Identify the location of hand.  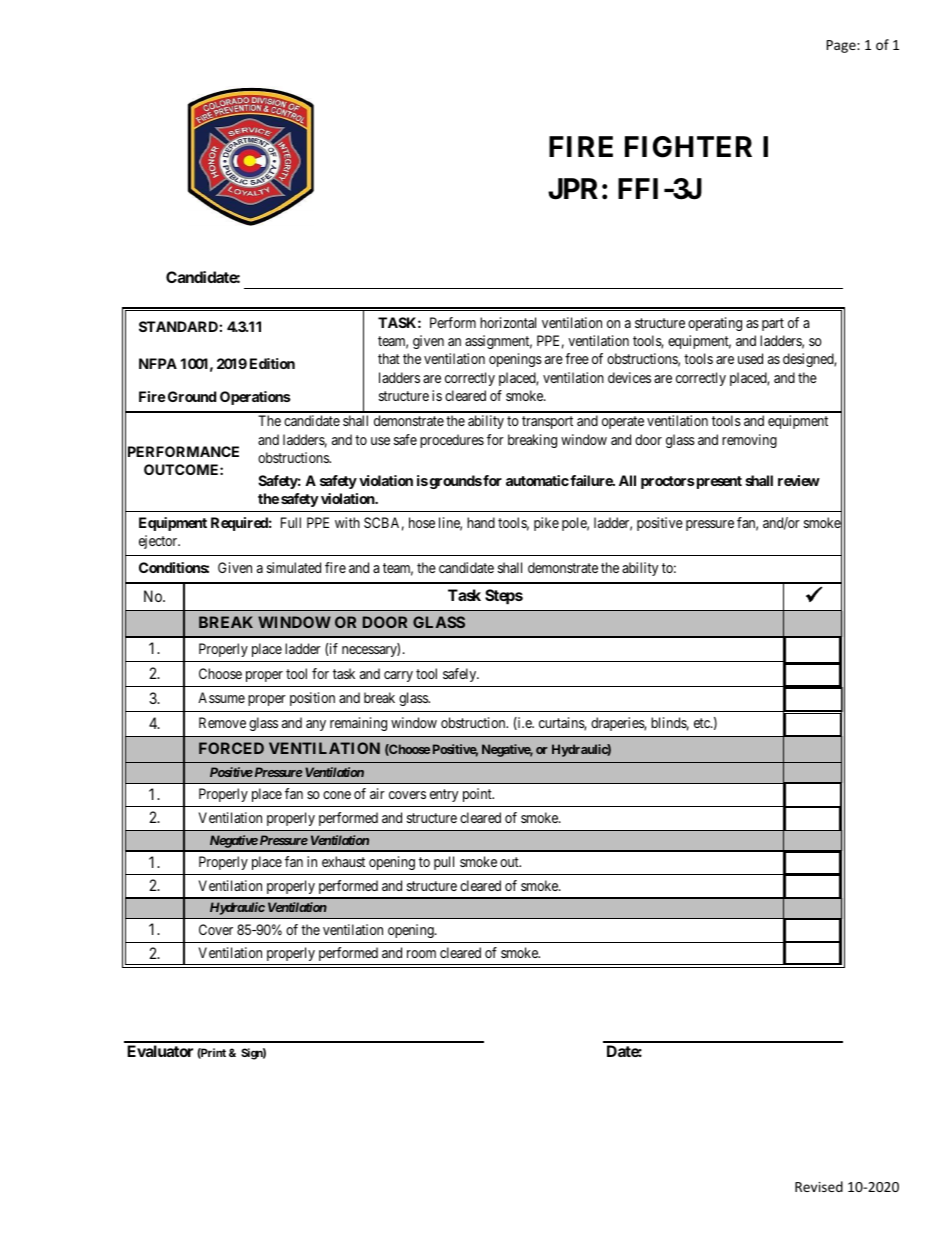
(481, 522).
